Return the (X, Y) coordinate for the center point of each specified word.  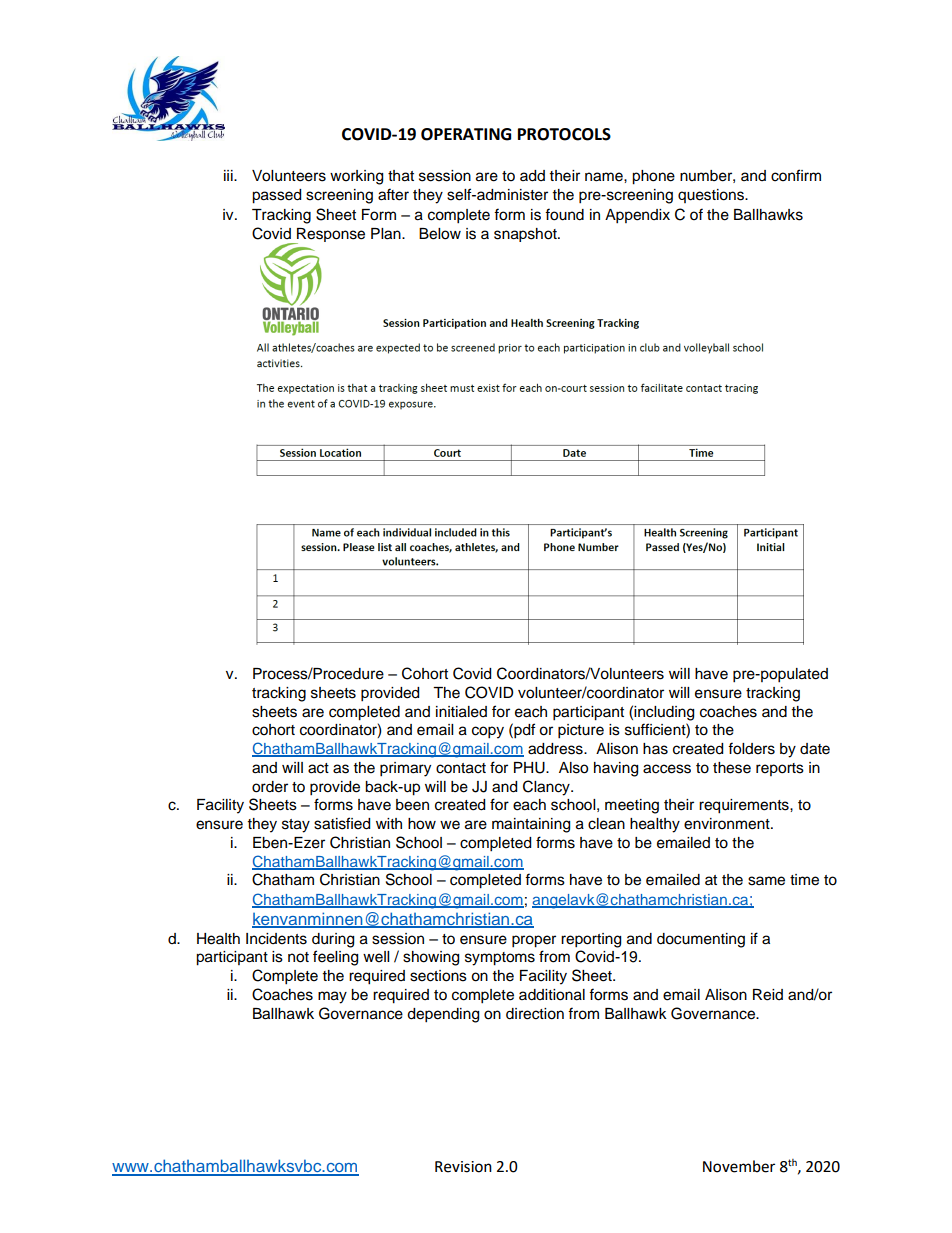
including (664, 713)
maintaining (531, 825)
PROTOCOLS (564, 134)
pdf (523, 731)
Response (330, 236)
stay (296, 826)
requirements (745, 806)
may (332, 997)
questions (712, 196)
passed (276, 196)
